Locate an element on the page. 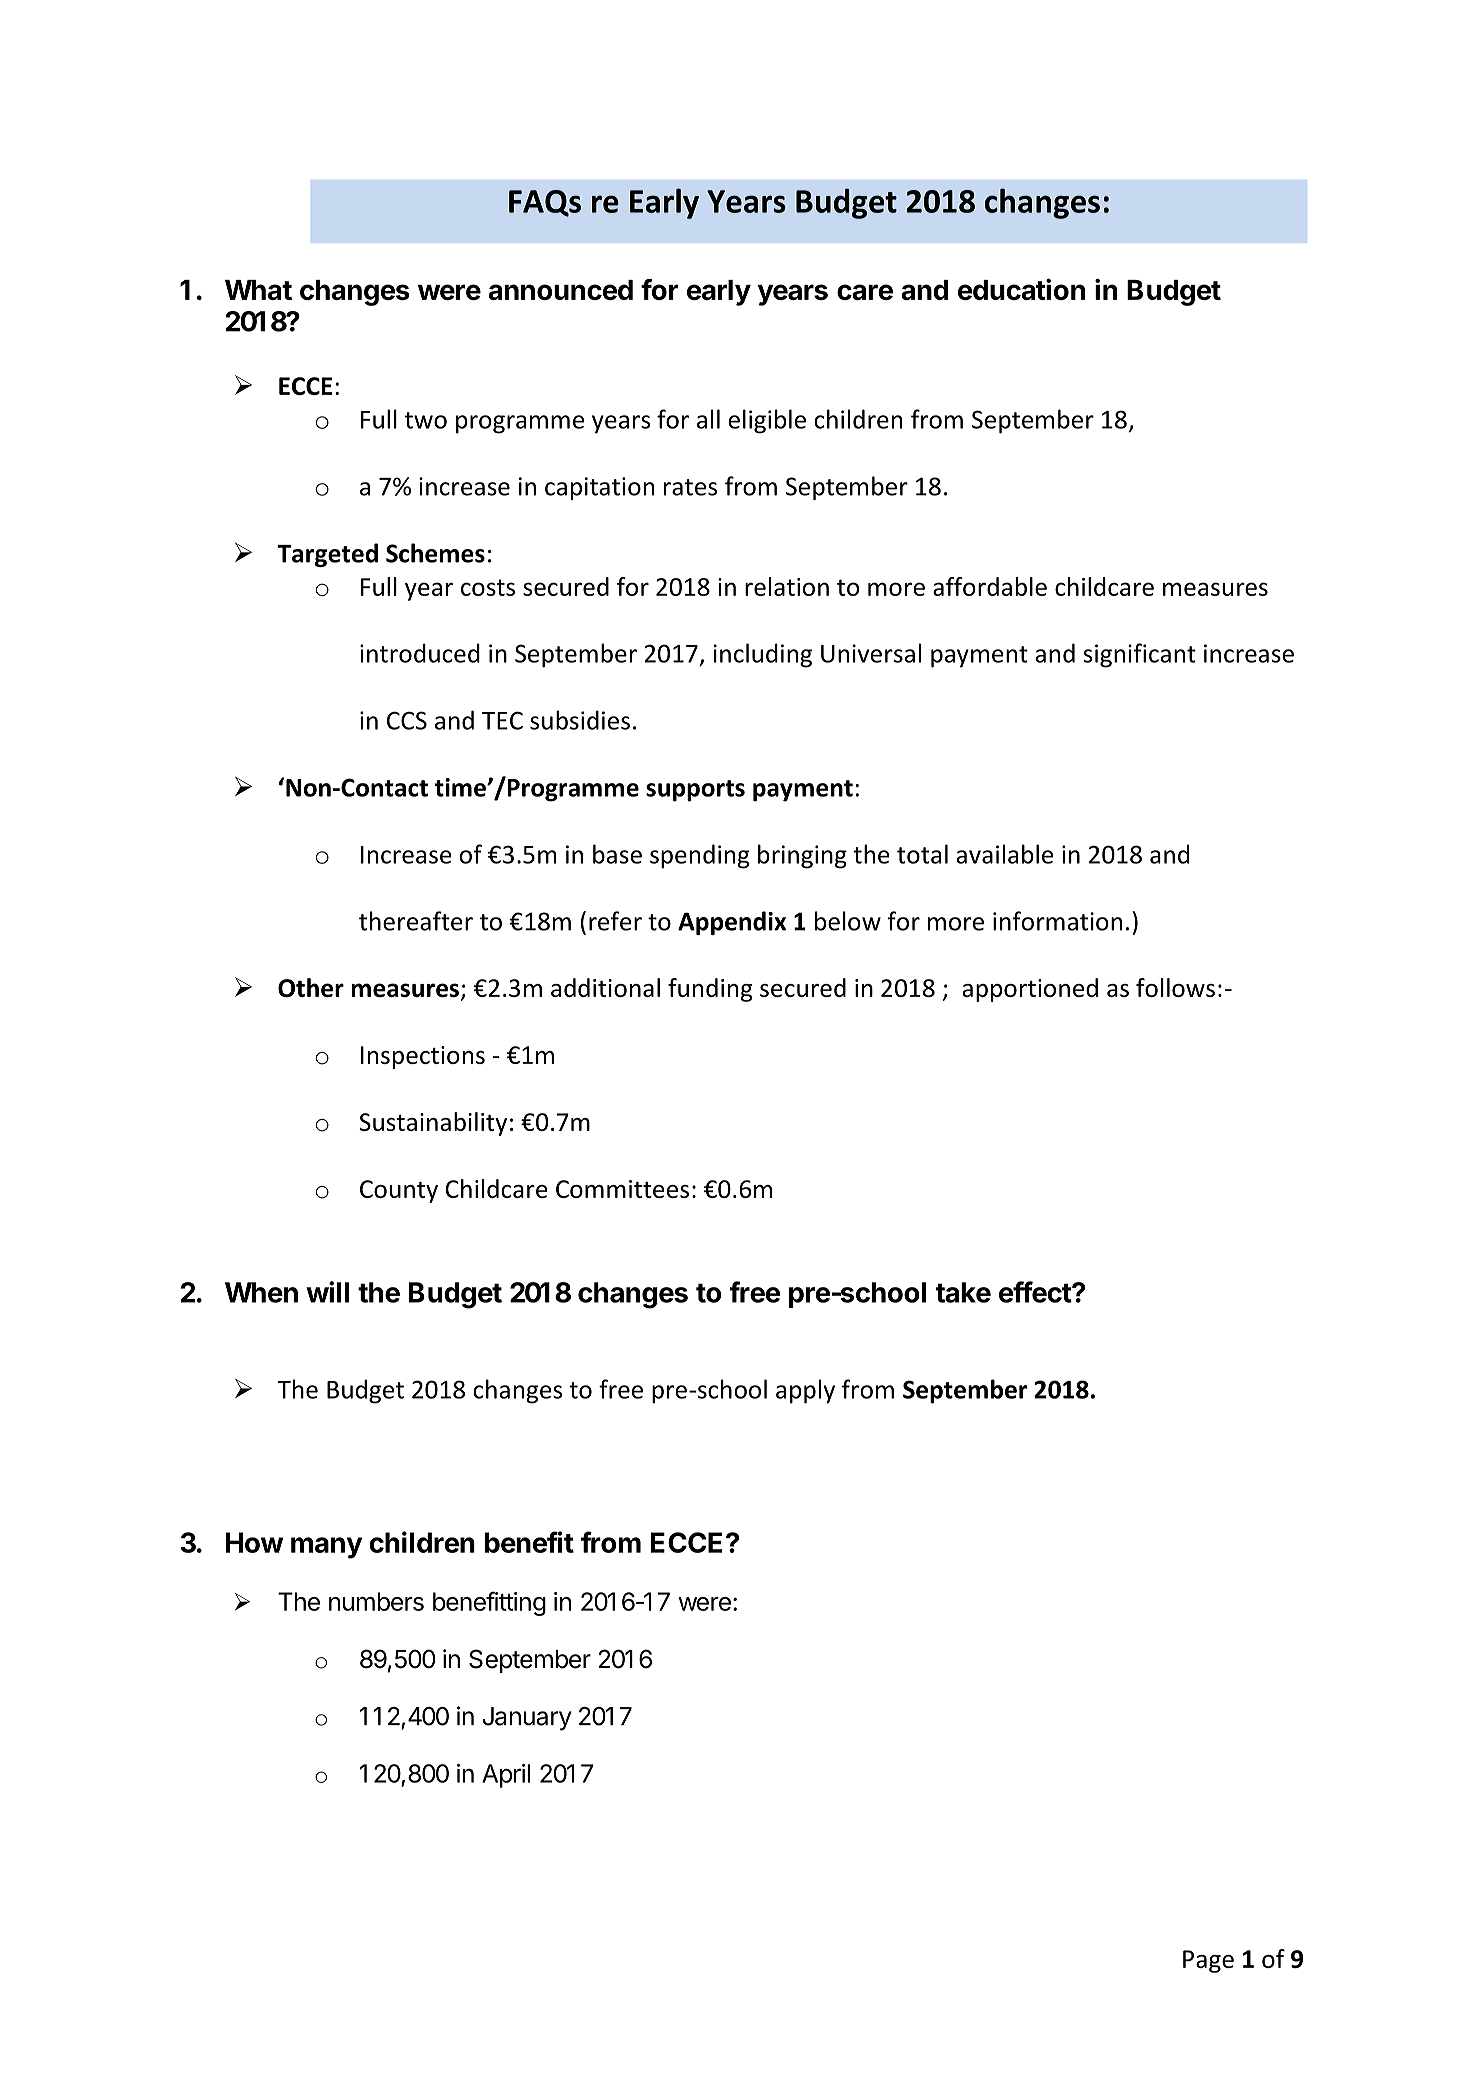  January is located at coordinates (527, 1719).
